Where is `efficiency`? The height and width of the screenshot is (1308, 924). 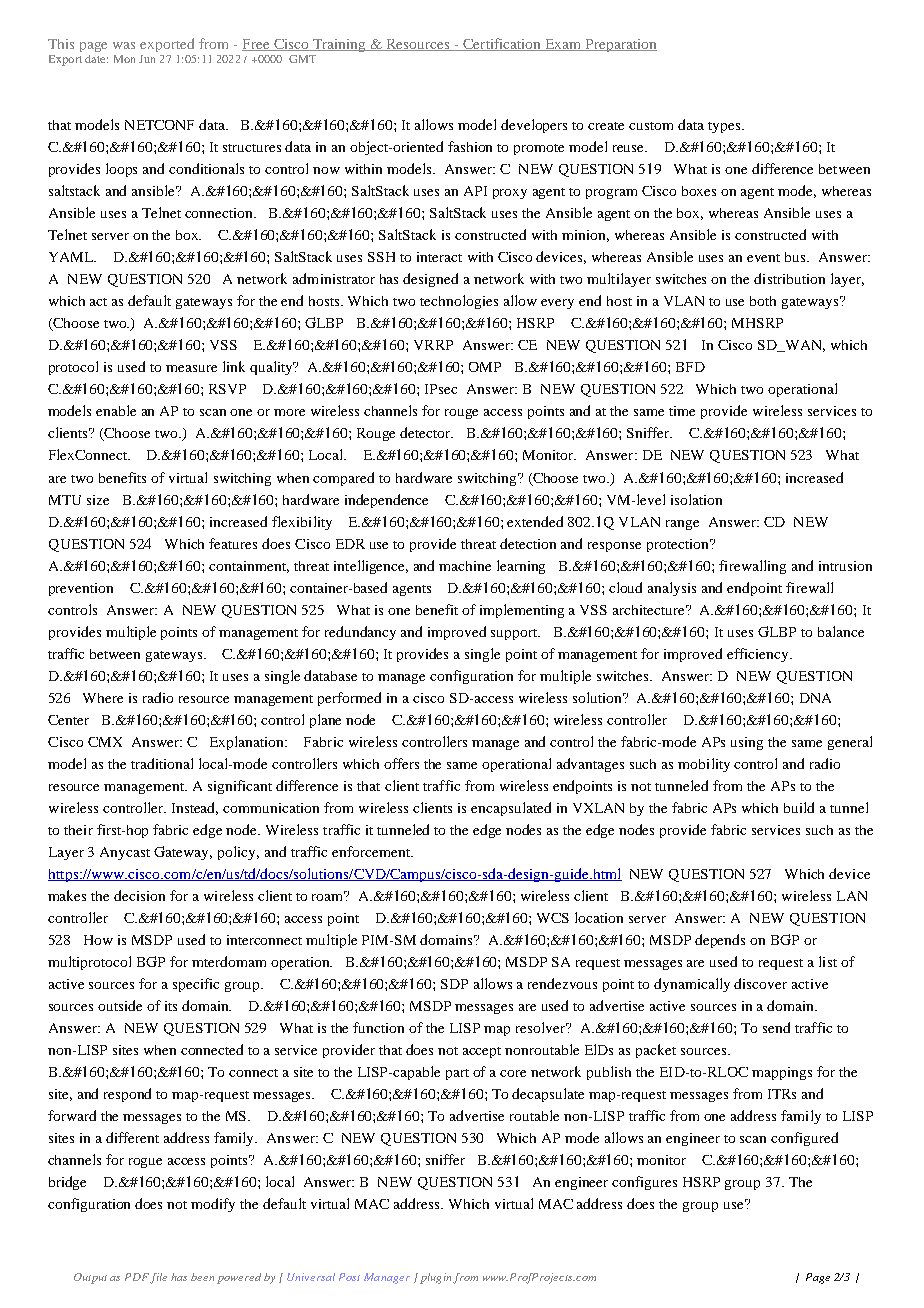 efficiency is located at coordinates (759, 655).
